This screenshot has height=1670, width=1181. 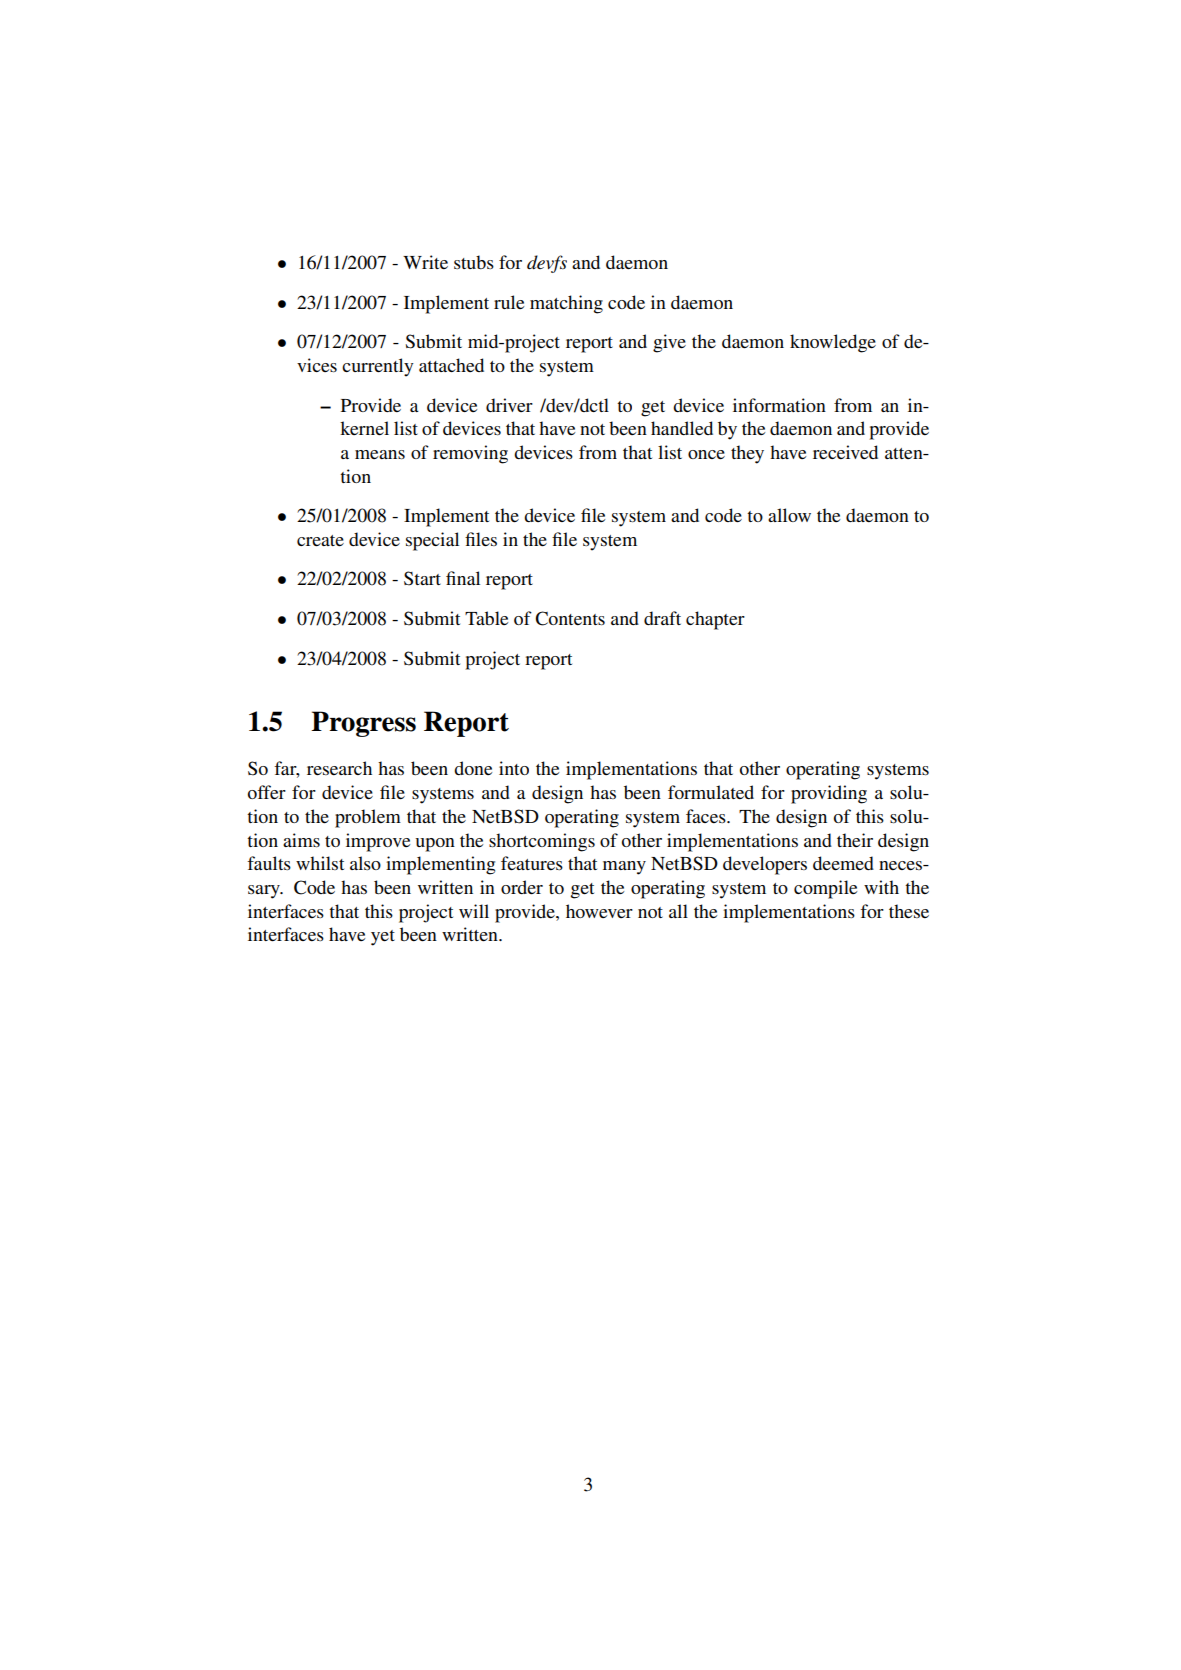 What do you see at coordinates (425, 262) in the screenshot?
I see `Write` at bounding box center [425, 262].
